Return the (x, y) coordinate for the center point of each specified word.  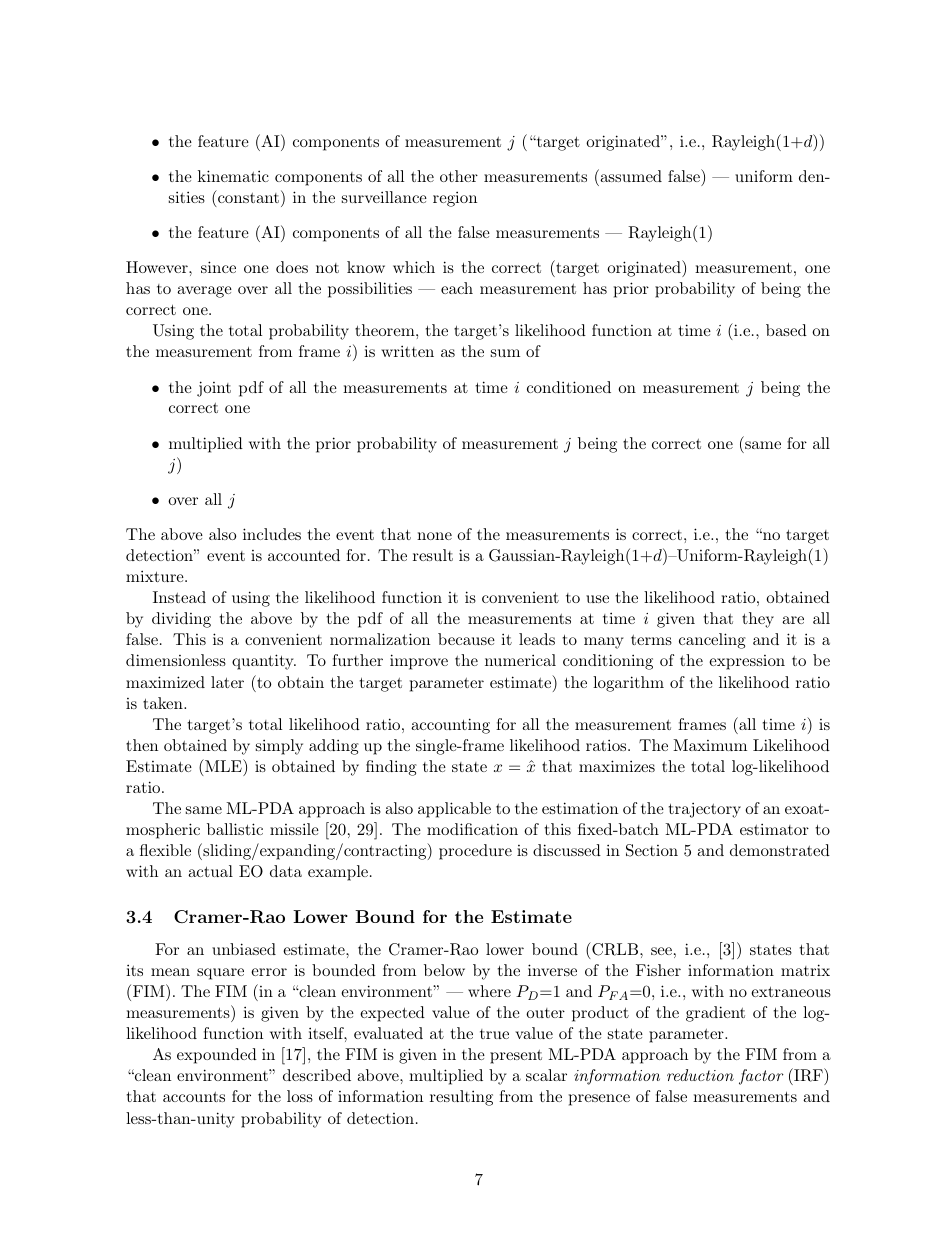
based (786, 330)
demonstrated (780, 850)
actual (210, 871)
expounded (217, 1056)
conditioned (569, 387)
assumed (630, 175)
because (466, 639)
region (455, 199)
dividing (181, 620)
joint (214, 389)
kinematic (233, 176)
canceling (712, 641)
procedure (475, 852)
